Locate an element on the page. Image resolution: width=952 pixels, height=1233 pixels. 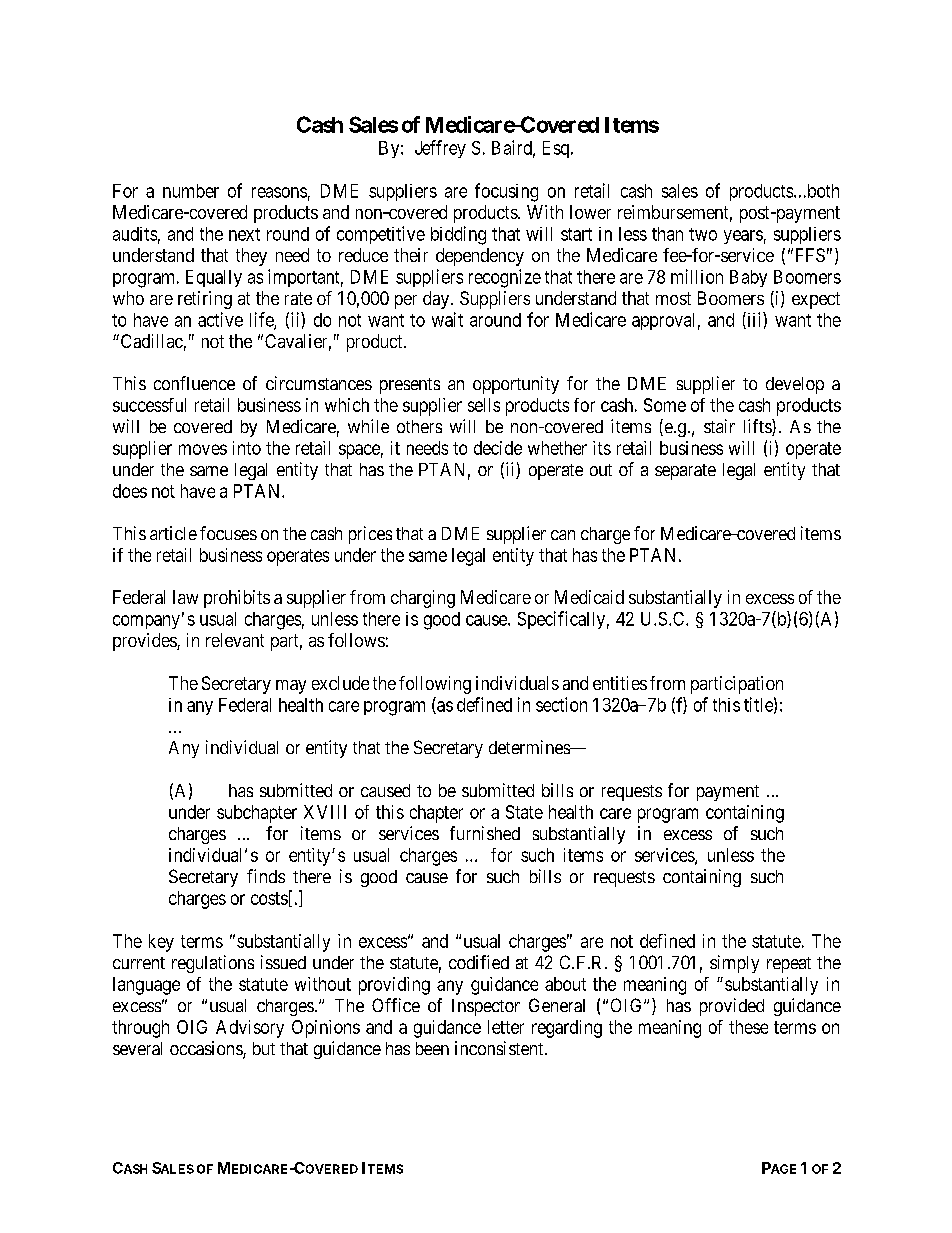
years is located at coordinates (743, 237).
